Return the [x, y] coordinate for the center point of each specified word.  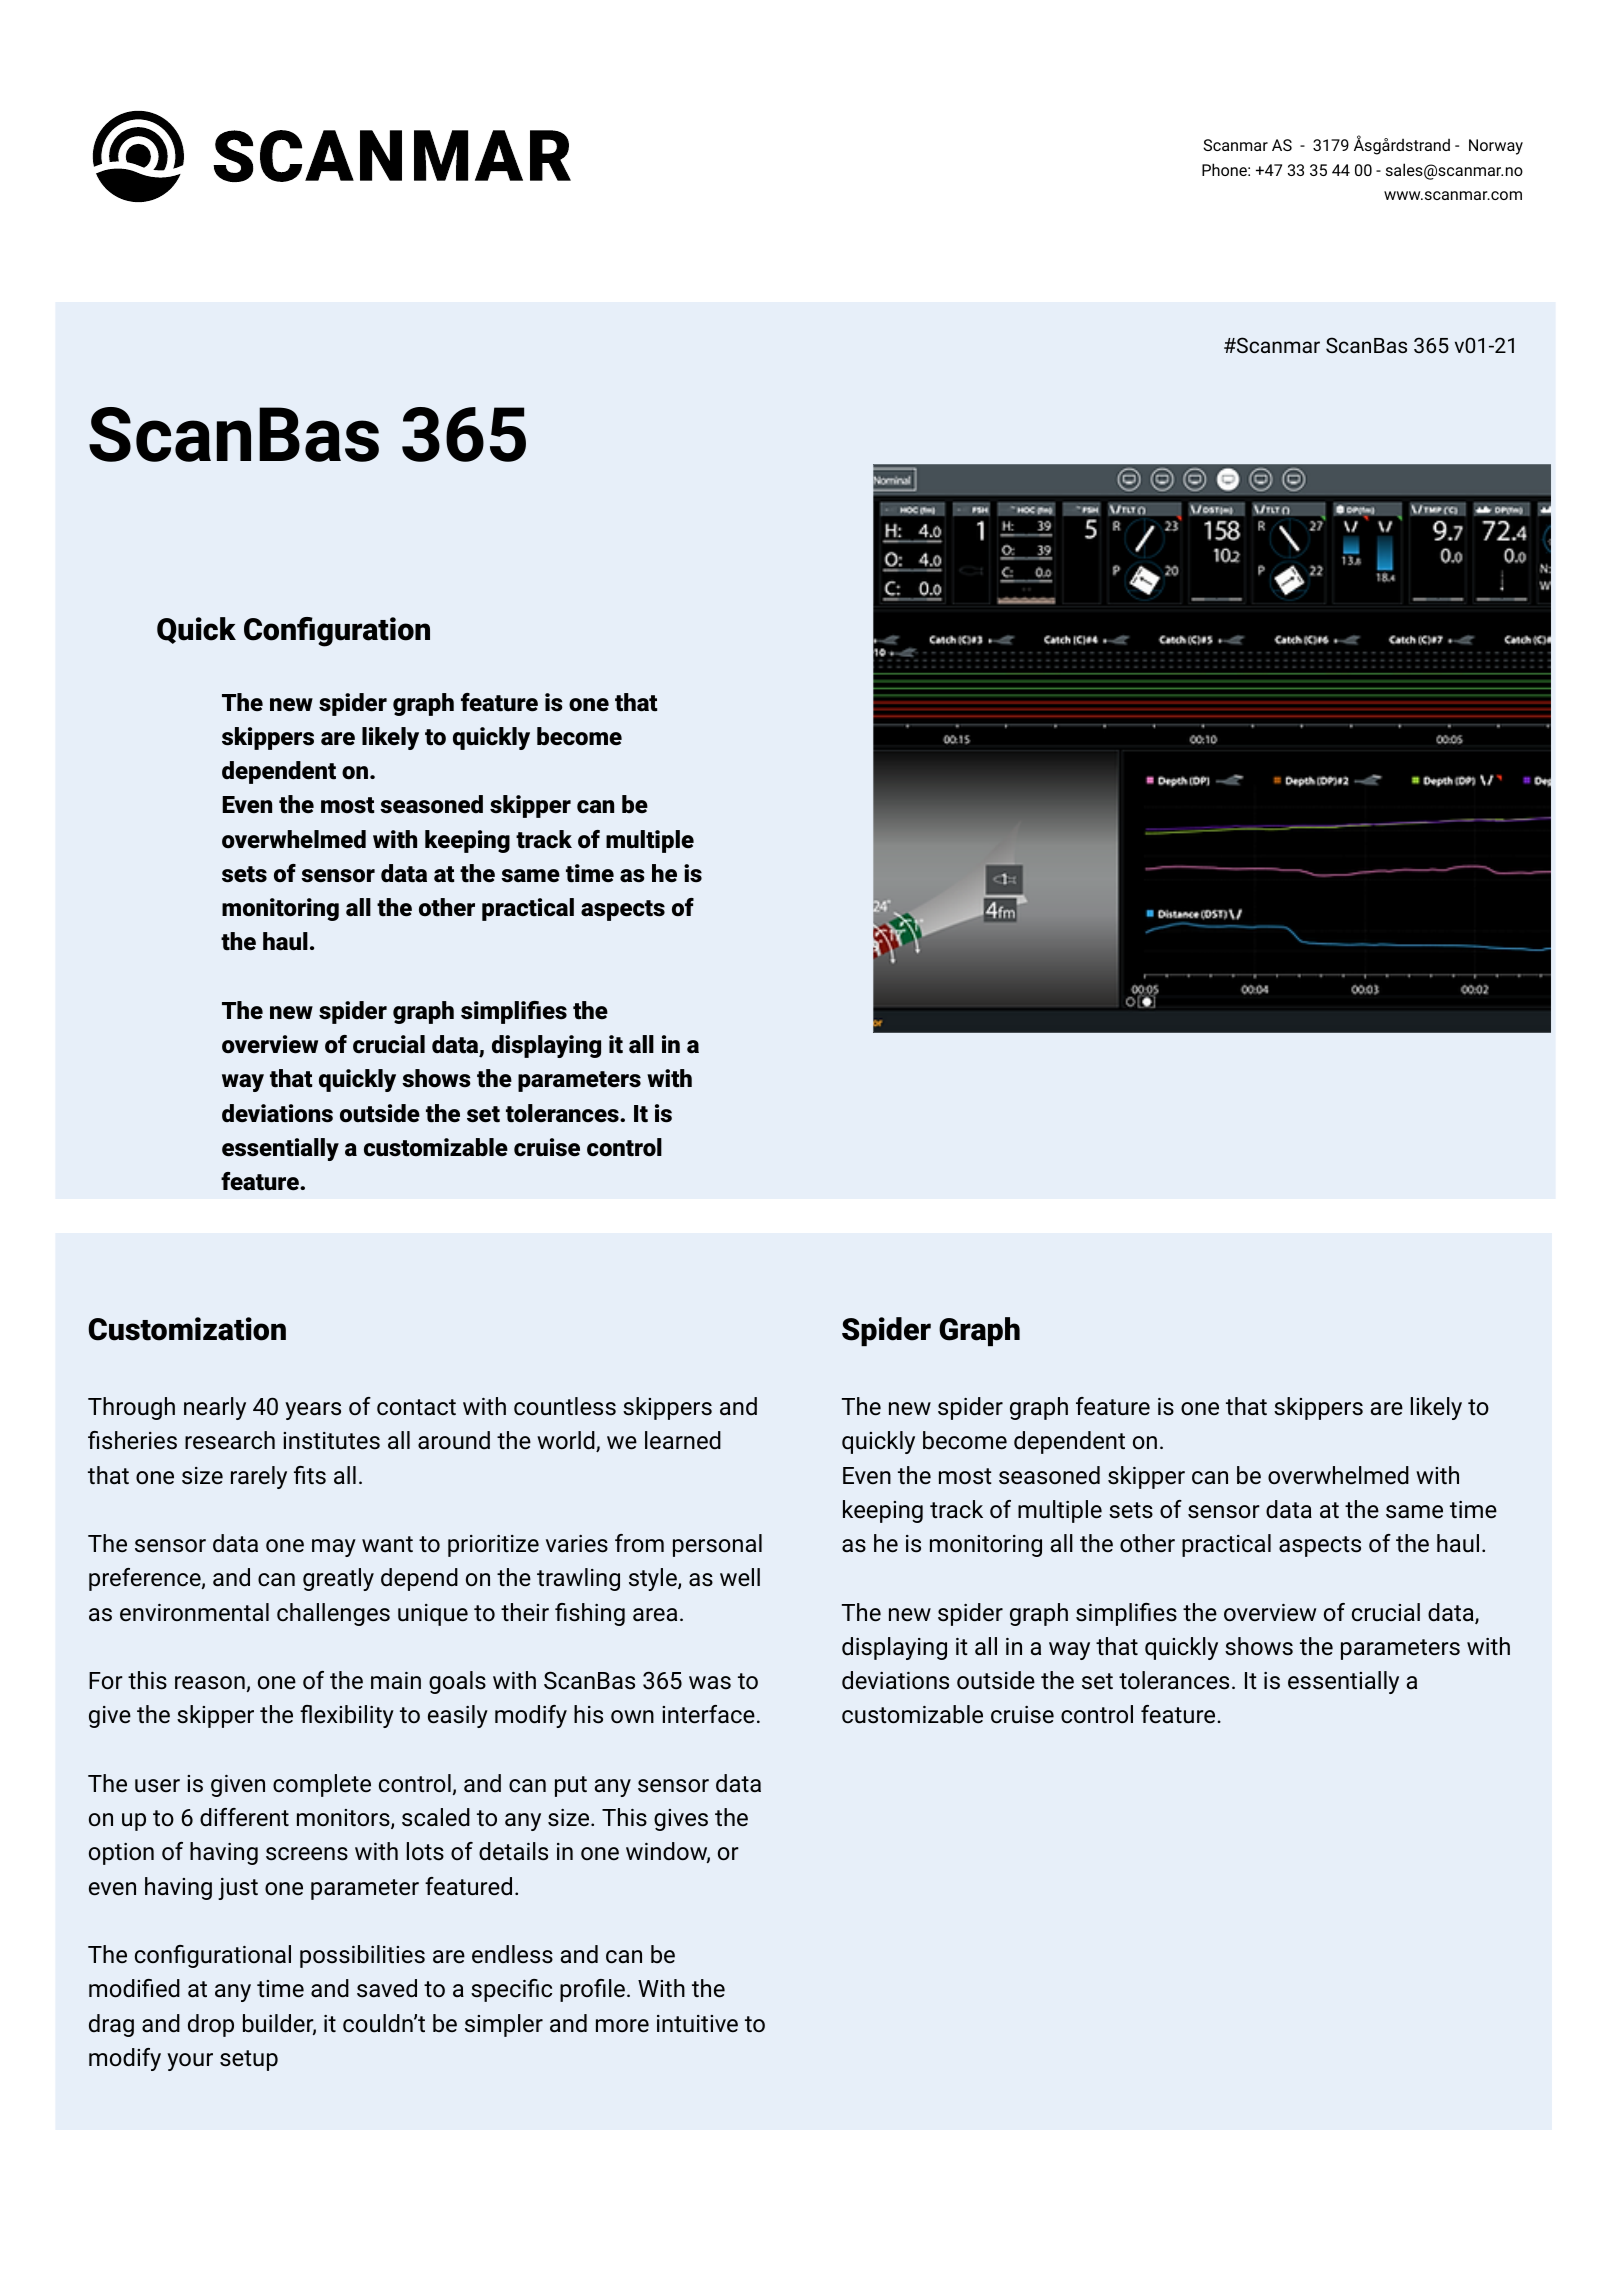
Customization [187, 1329]
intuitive [697, 2024]
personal [717, 1545]
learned [683, 1440]
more [622, 2026]
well [740, 1577]
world [567, 1441]
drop [211, 2025]
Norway [1496, 147]
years [313, 1411]
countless [565, 1406]
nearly [215, 1408]
